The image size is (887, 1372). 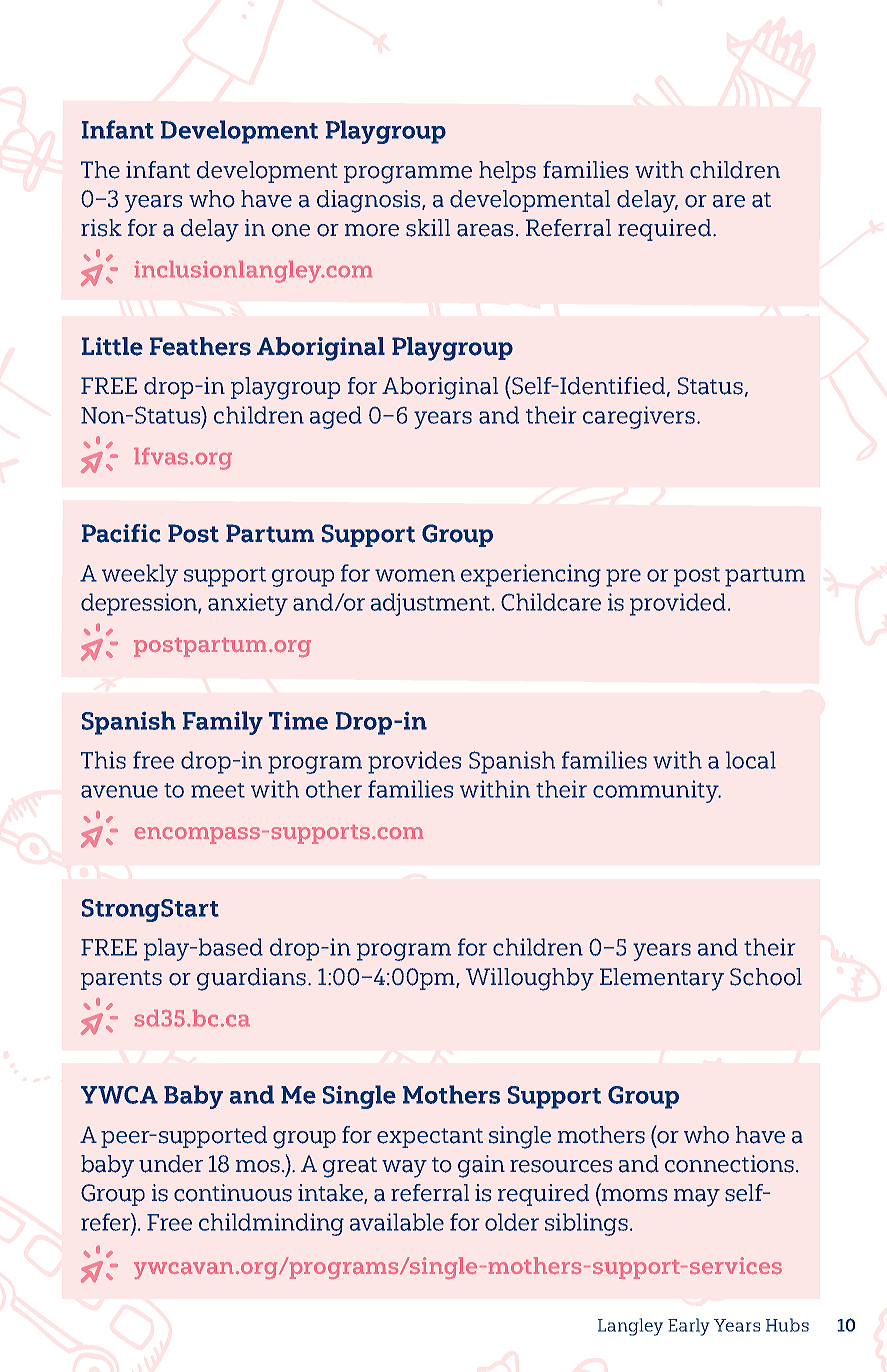 What do you see at coordinates (101, 228) in the screenshot?
I see `risk` at bounding box center [101, 228].
